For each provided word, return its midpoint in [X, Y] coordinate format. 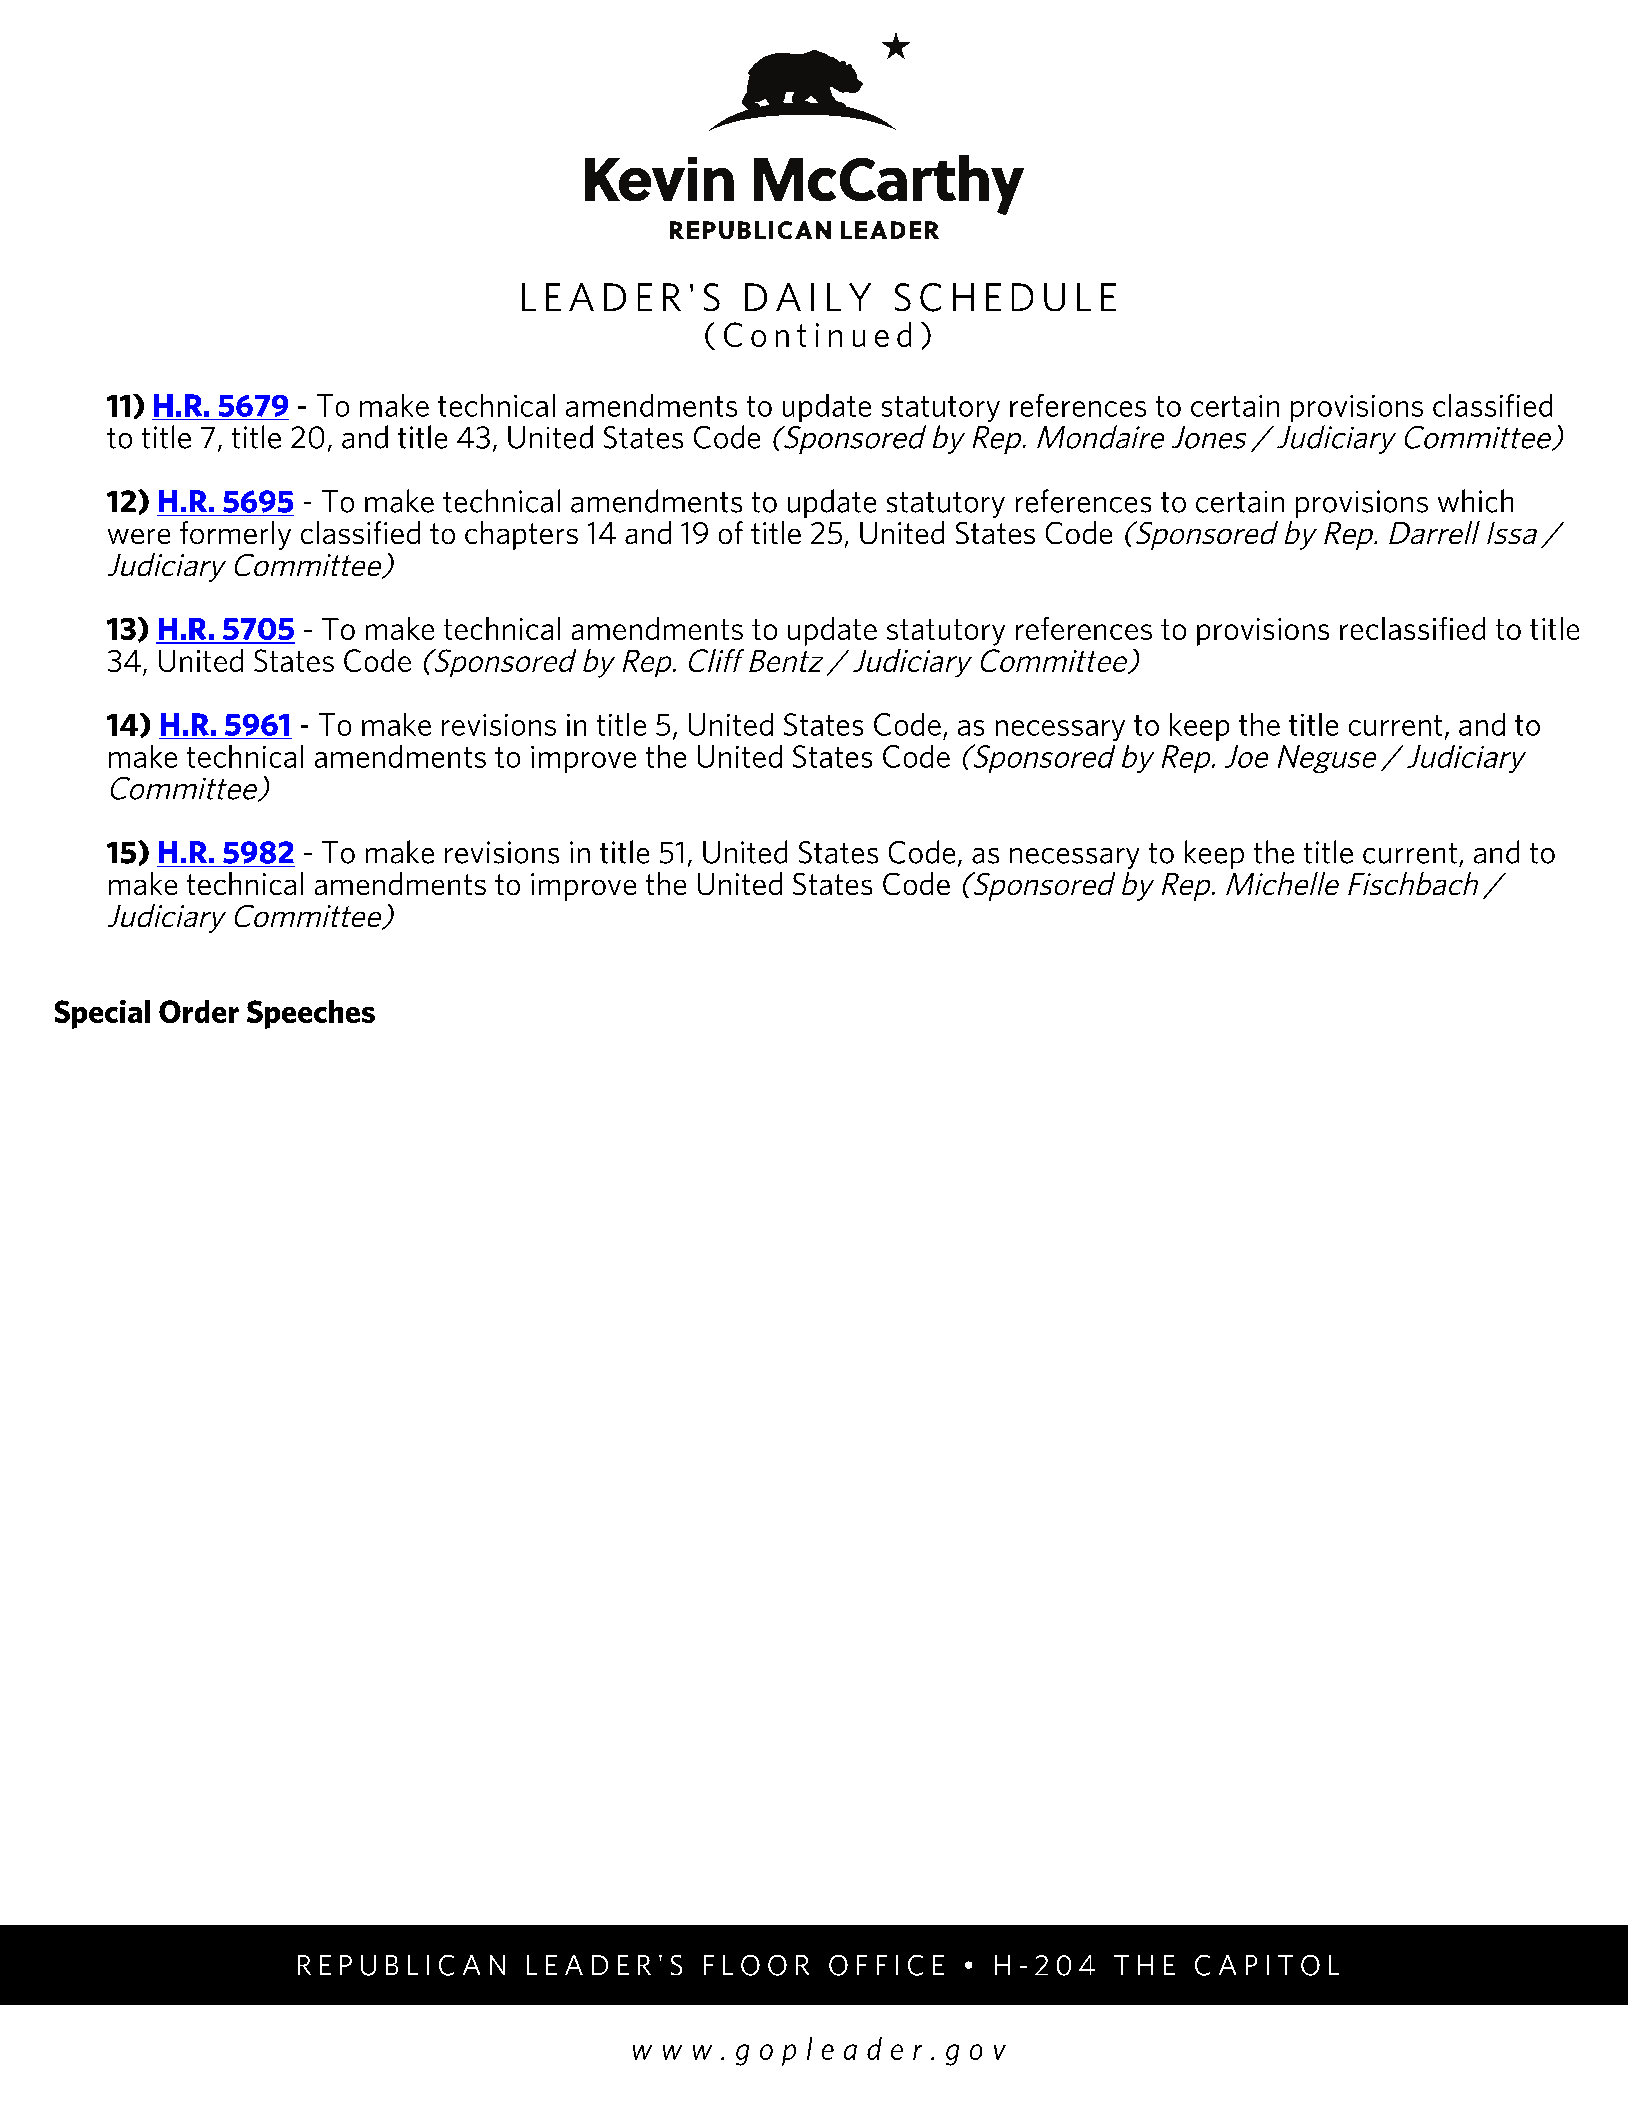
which [1475, 501]
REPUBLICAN [401, 1965]
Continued [817, 334]
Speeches [311, 1014]
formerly [235, 535]
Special [102, 1014]
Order [199, 1011]
